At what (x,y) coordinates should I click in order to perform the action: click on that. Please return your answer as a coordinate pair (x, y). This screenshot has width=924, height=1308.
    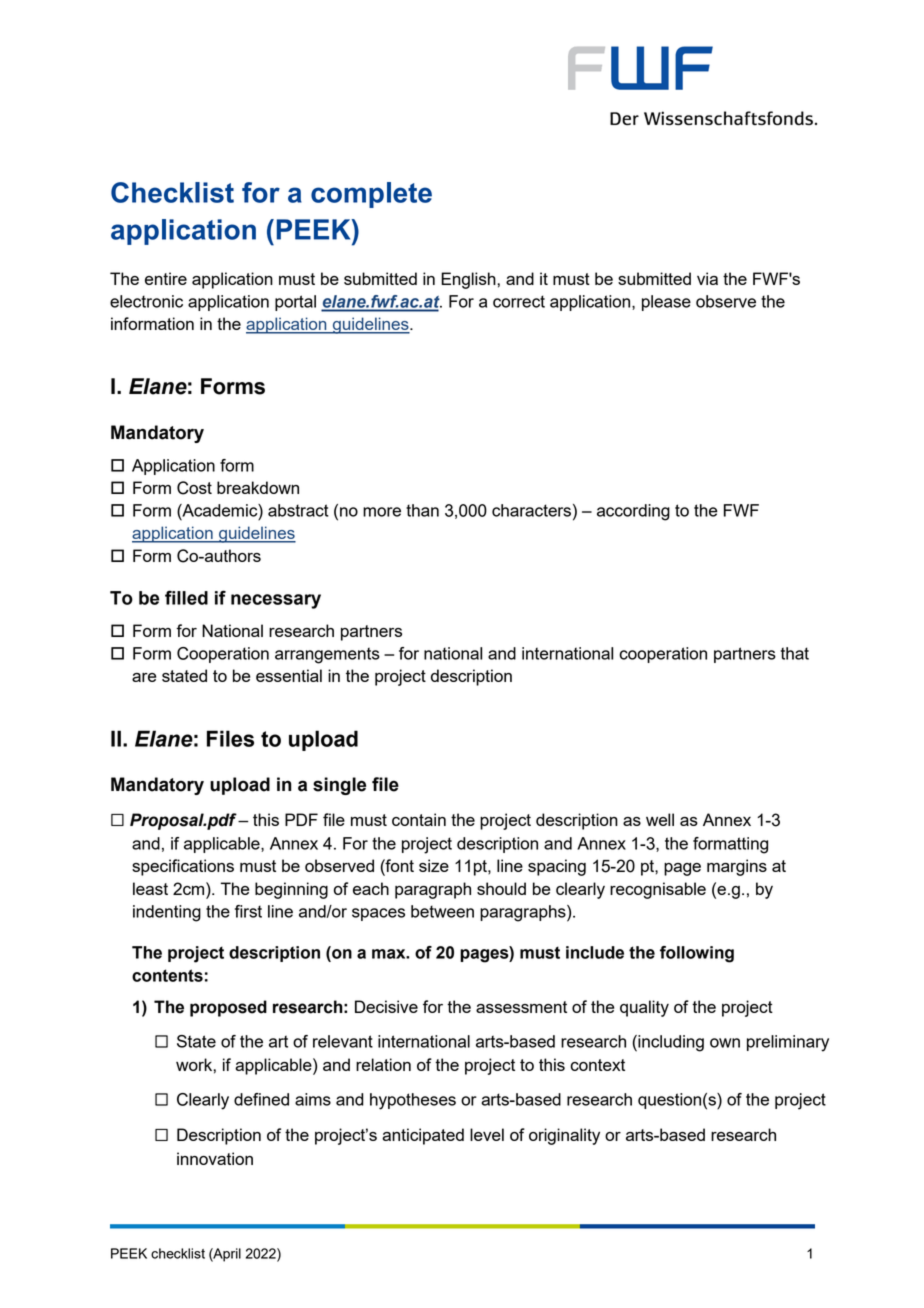
    Looking at the image, I should click on (795, 653).
